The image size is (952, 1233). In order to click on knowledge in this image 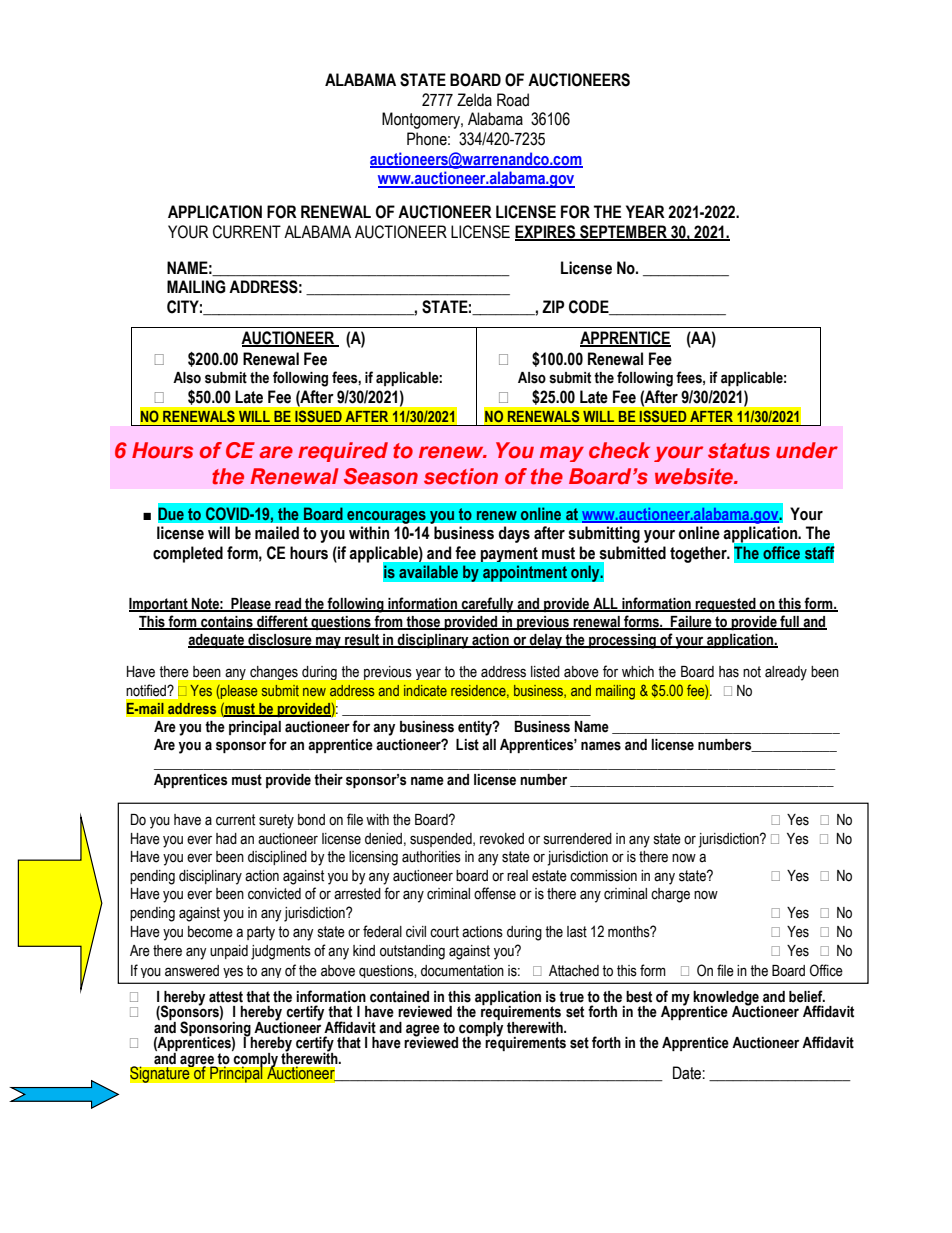, I will do `click(726, 999)`.
